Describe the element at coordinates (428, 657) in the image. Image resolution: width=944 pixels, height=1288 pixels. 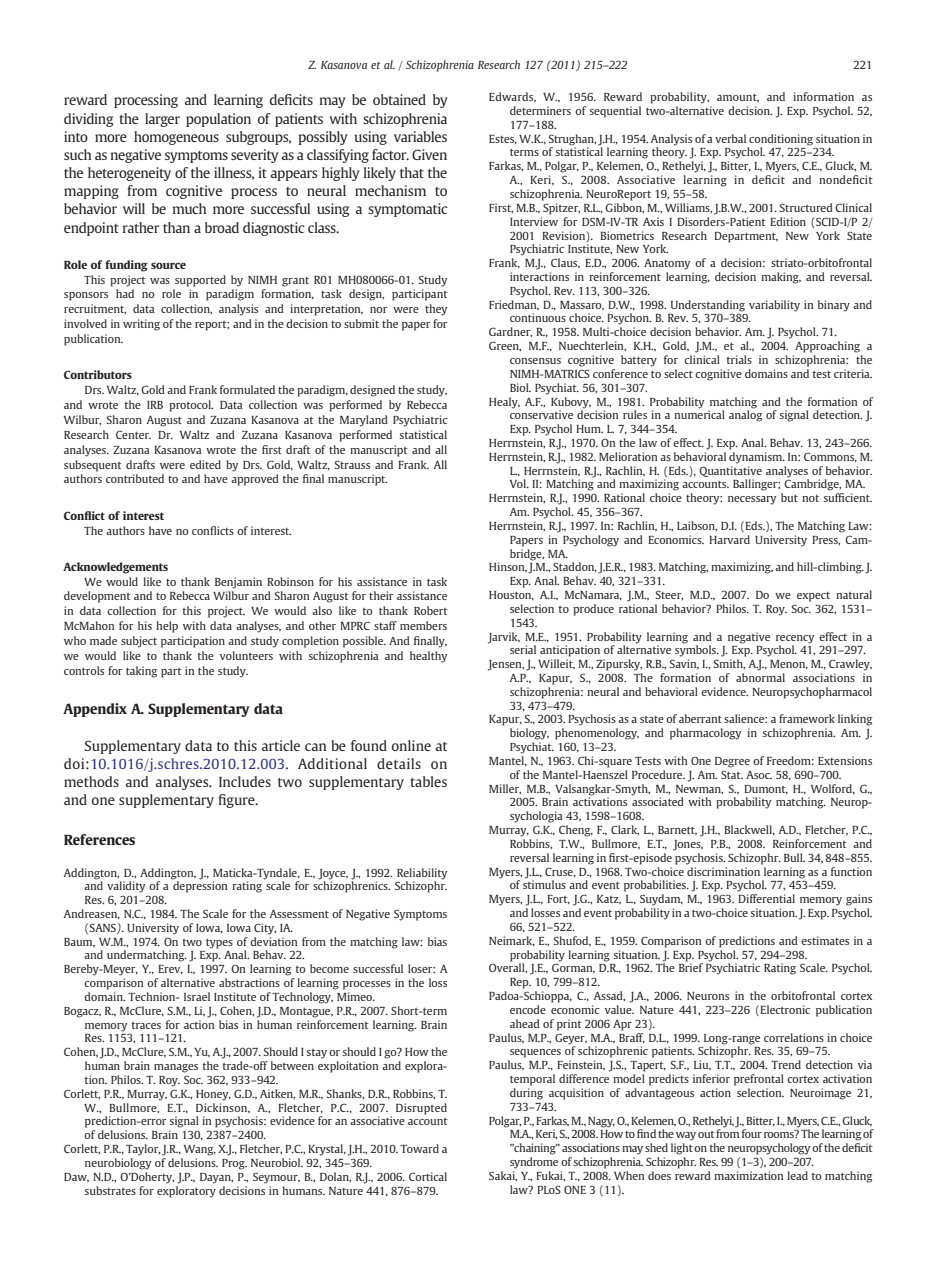
I see `healthy` at that location.
